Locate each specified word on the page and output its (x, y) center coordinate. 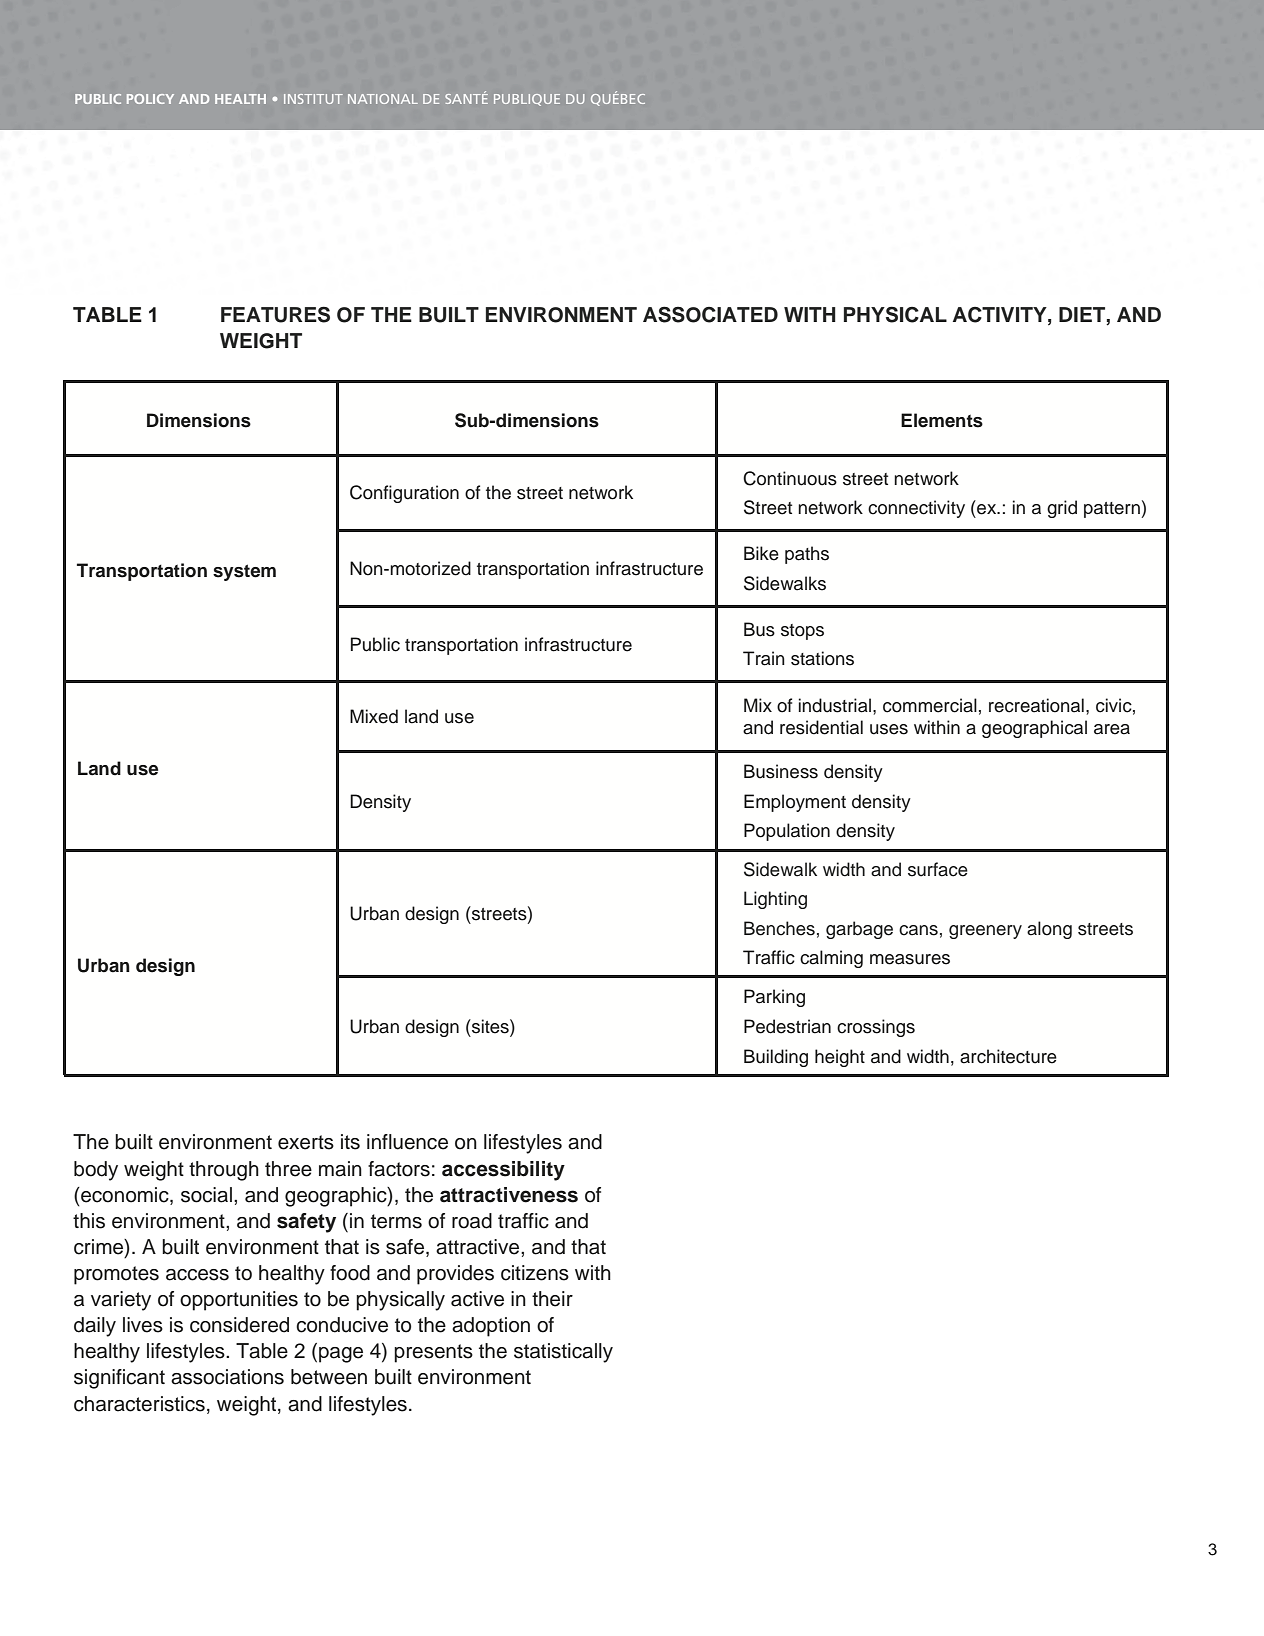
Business (781, 771)
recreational (1036, 705)
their (552, 1299)
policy (150, 99)
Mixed (374, 716)
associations (227, 1377)
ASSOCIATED (710, 314)
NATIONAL (383, 99)
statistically (563, 1353)
